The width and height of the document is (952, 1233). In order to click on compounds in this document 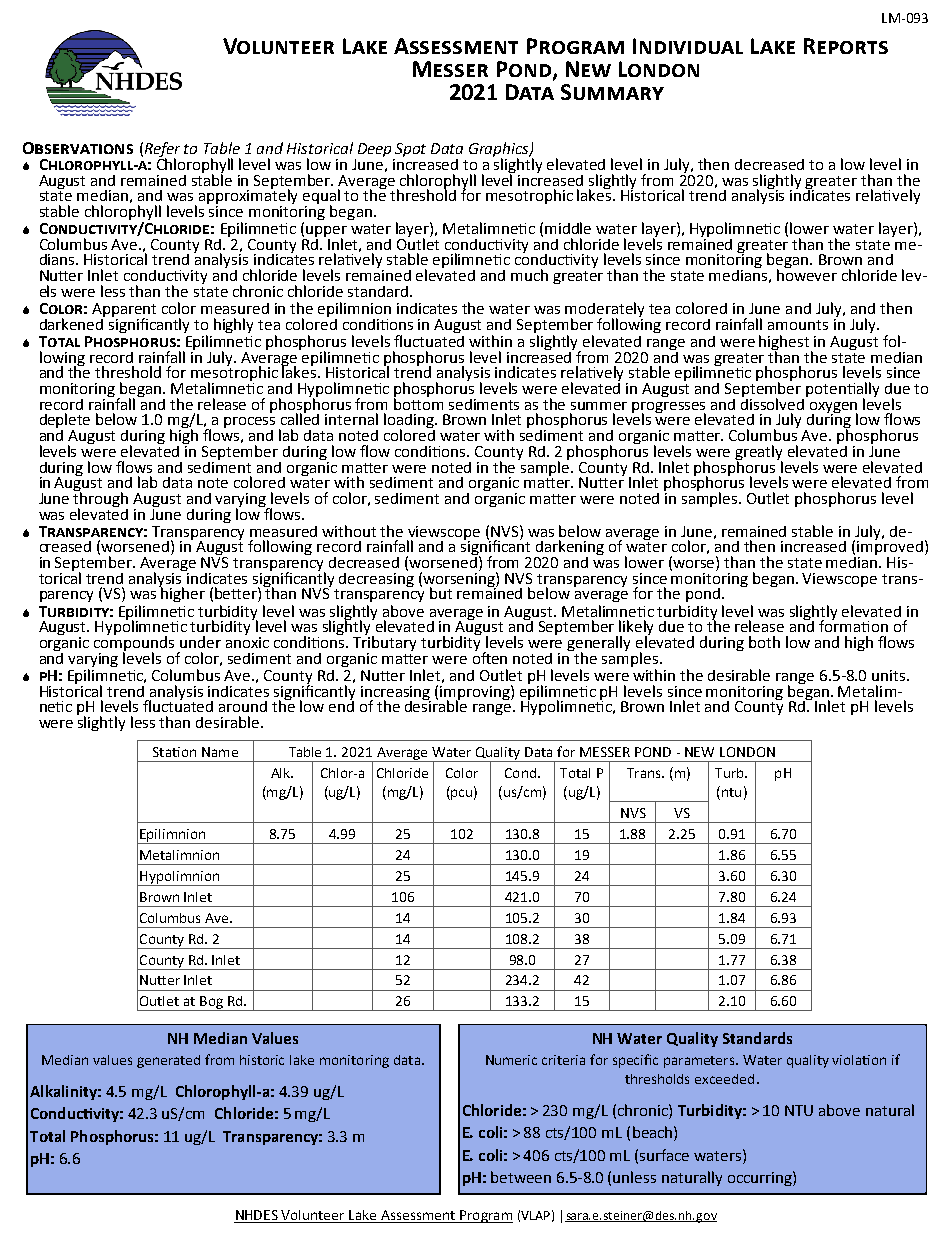, I will do `click(134, 644)`.
